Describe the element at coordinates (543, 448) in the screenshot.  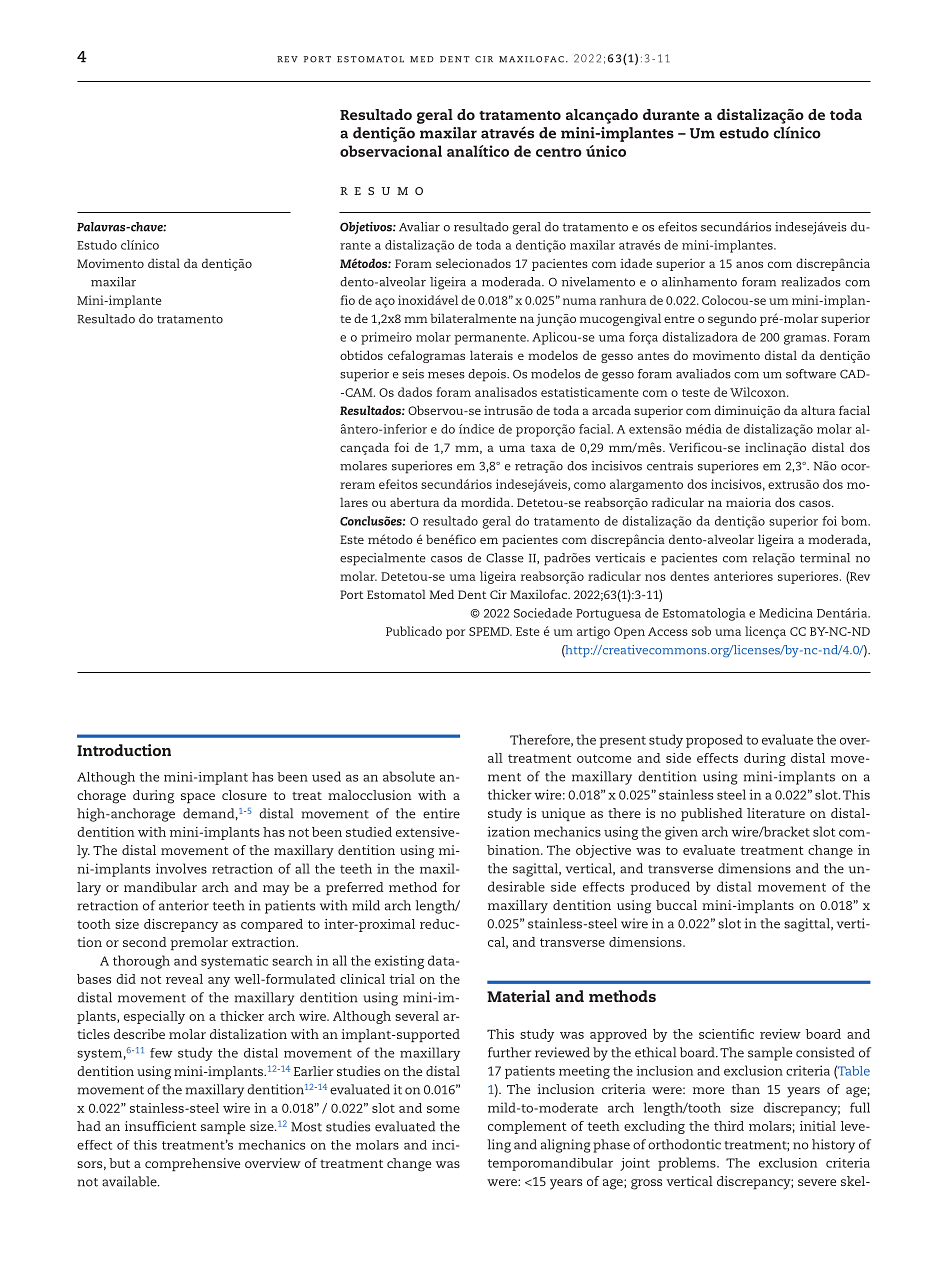
I see `taxa` at that location.
